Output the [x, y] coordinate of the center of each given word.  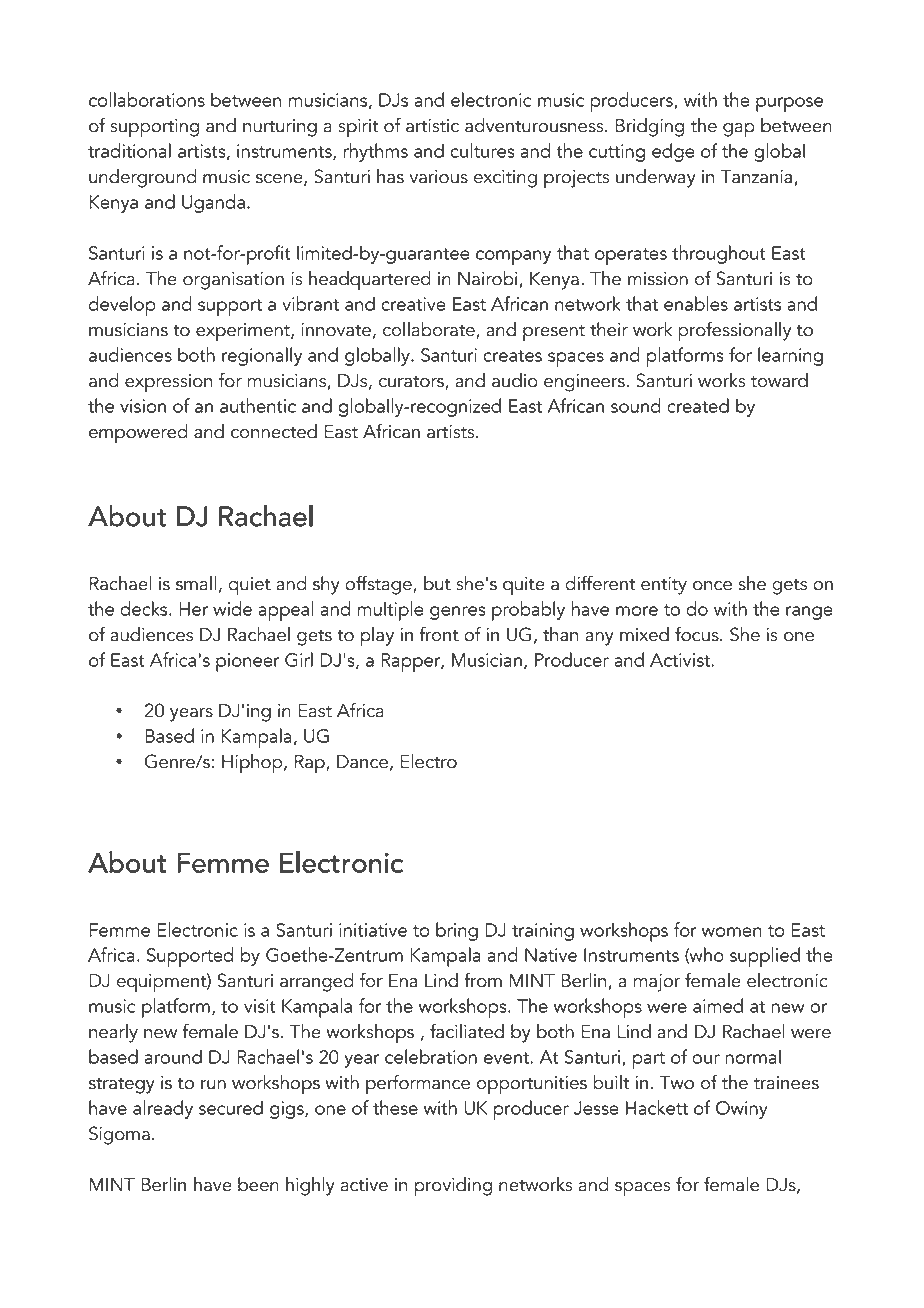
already [163, 1109]
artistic [432, 126]
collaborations [147, 99]
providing [453, 1187]
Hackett [657, 1107]
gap [739, 130]
